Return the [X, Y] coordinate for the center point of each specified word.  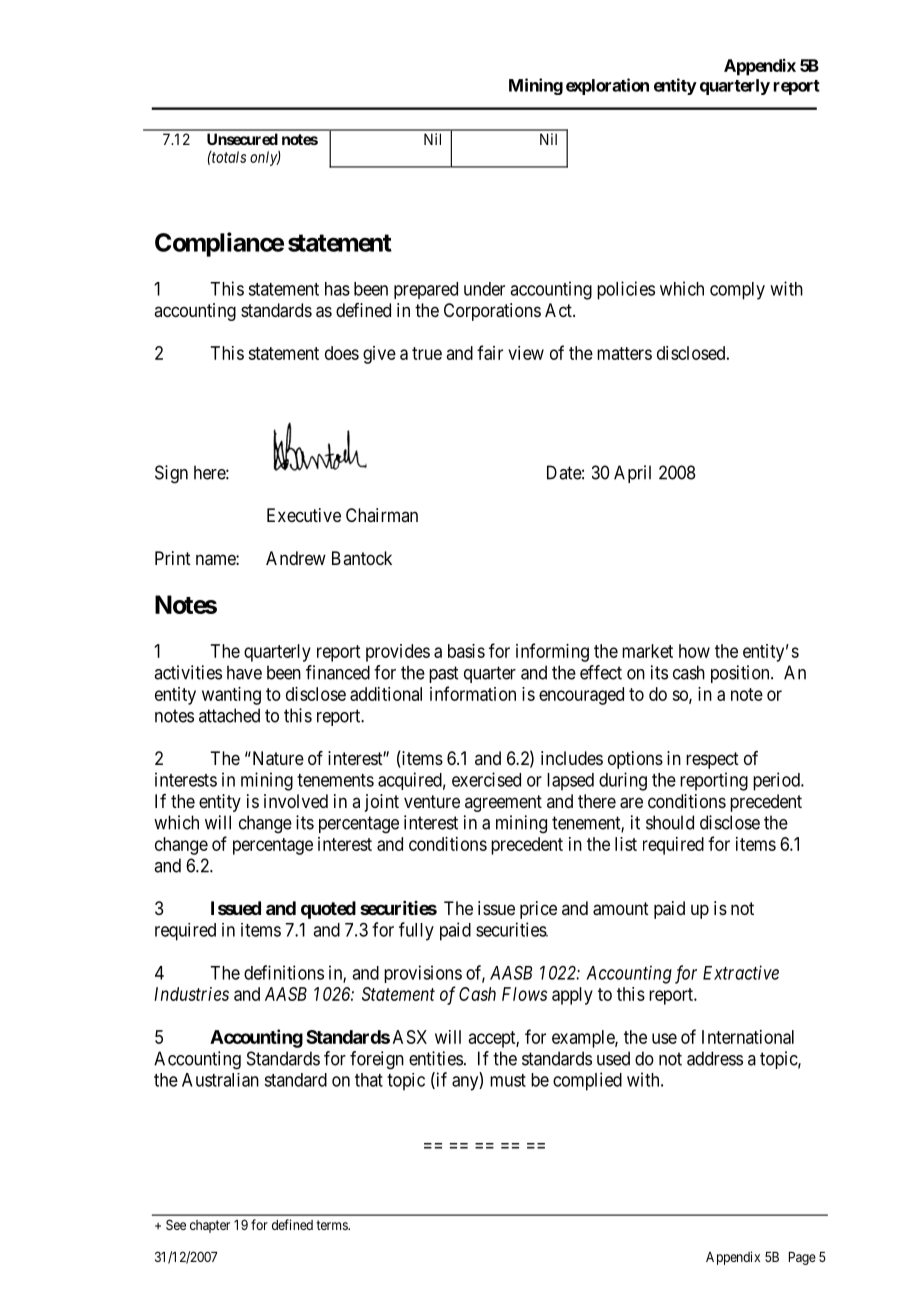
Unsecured [242, 139]
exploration [607, 86]
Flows [524, 994]
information [473, 693]
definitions [284, 972]
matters [624, 353]
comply [737, 291]
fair [490, 352]
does [342, 353]
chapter [210, 1226]
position [741, 674]
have [244, 672]
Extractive [741, 972]
